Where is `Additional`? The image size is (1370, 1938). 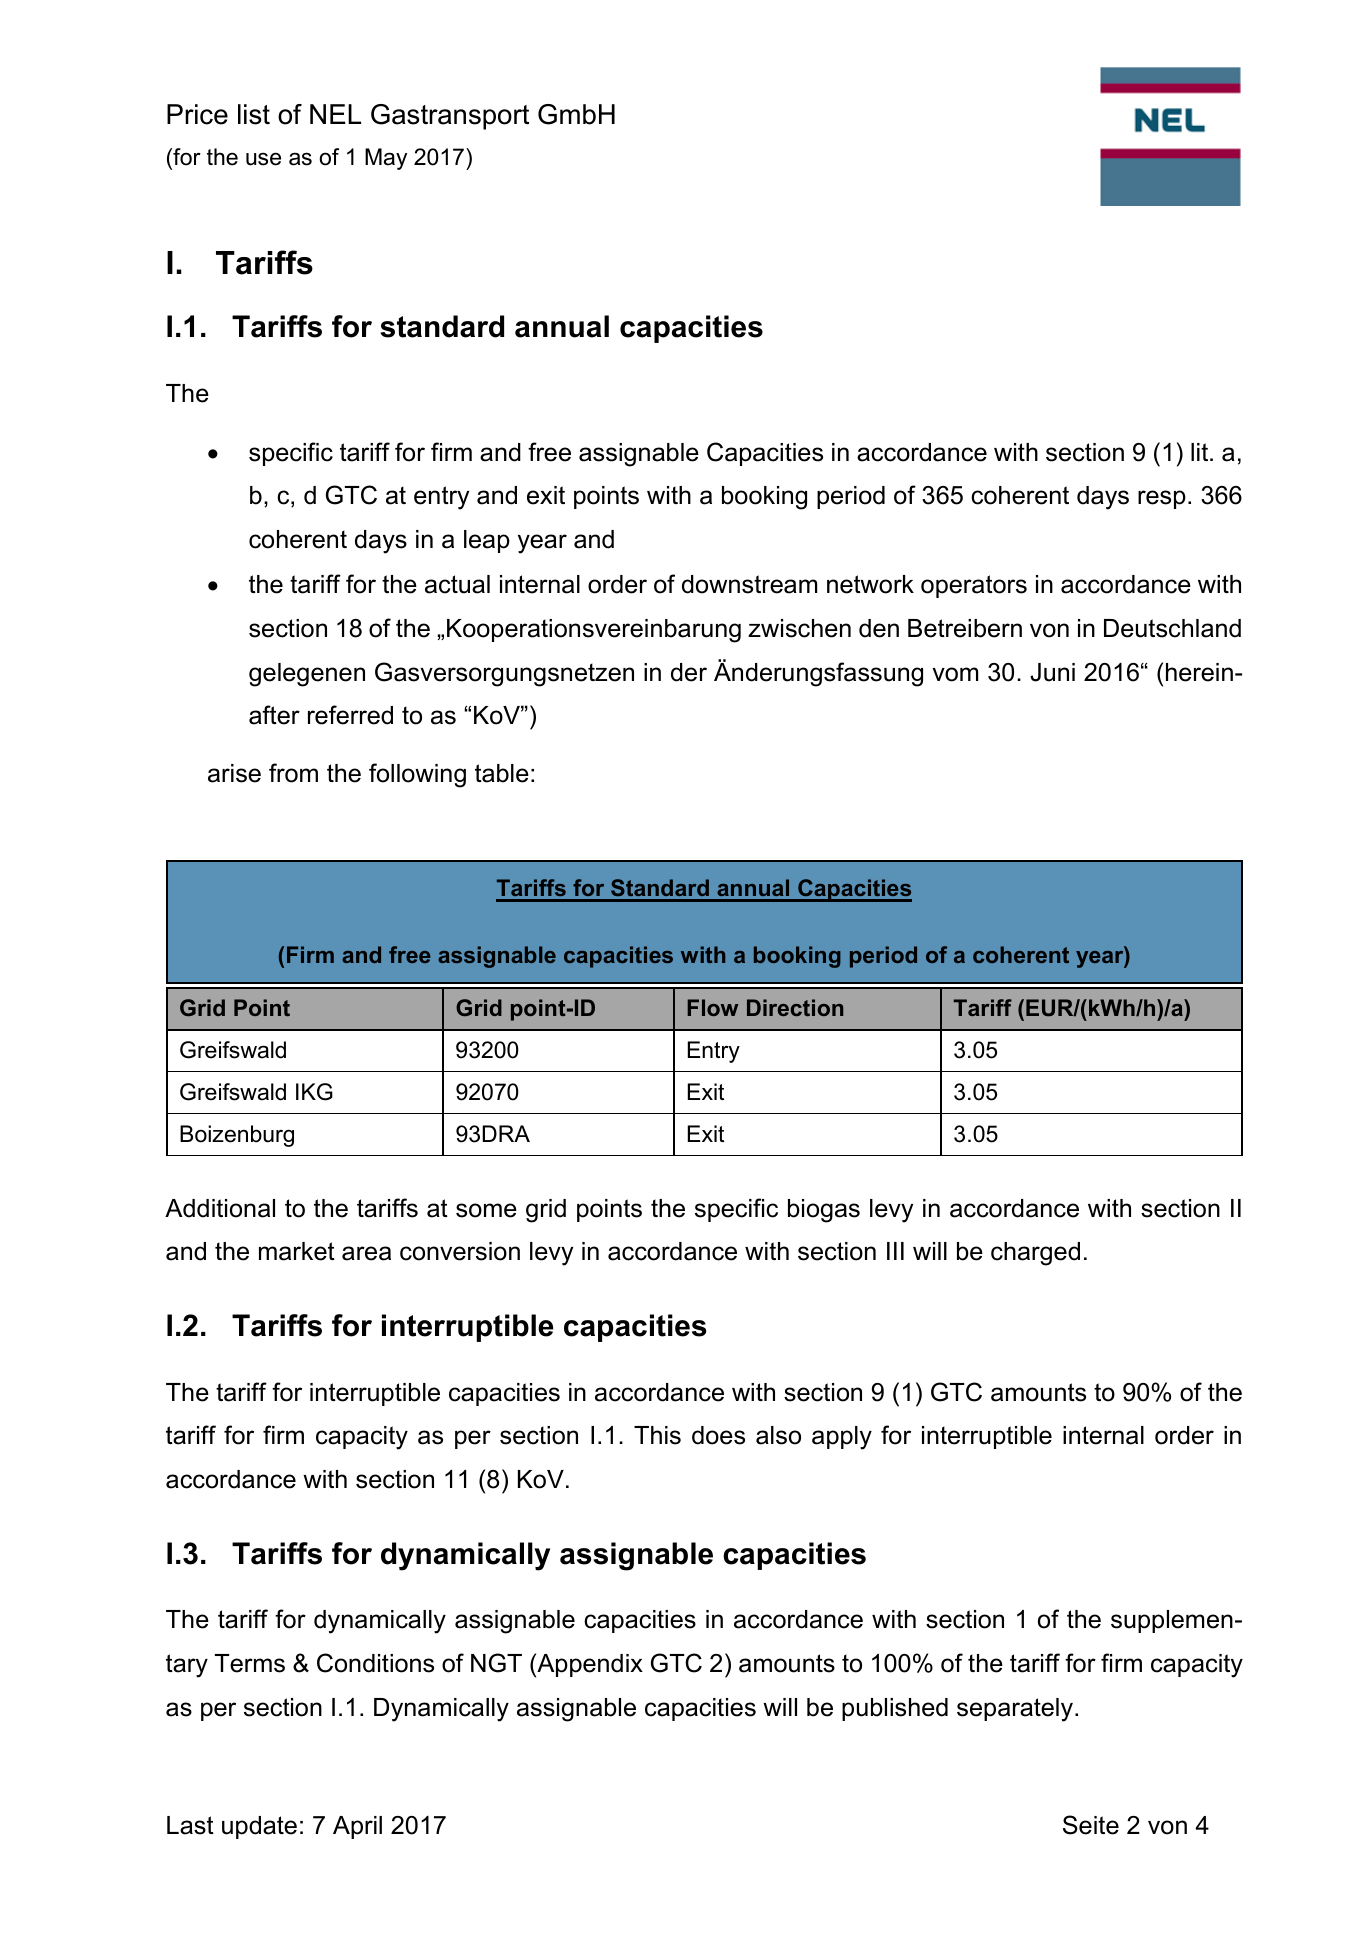
Additional is located at coordinates (220, 1208).
